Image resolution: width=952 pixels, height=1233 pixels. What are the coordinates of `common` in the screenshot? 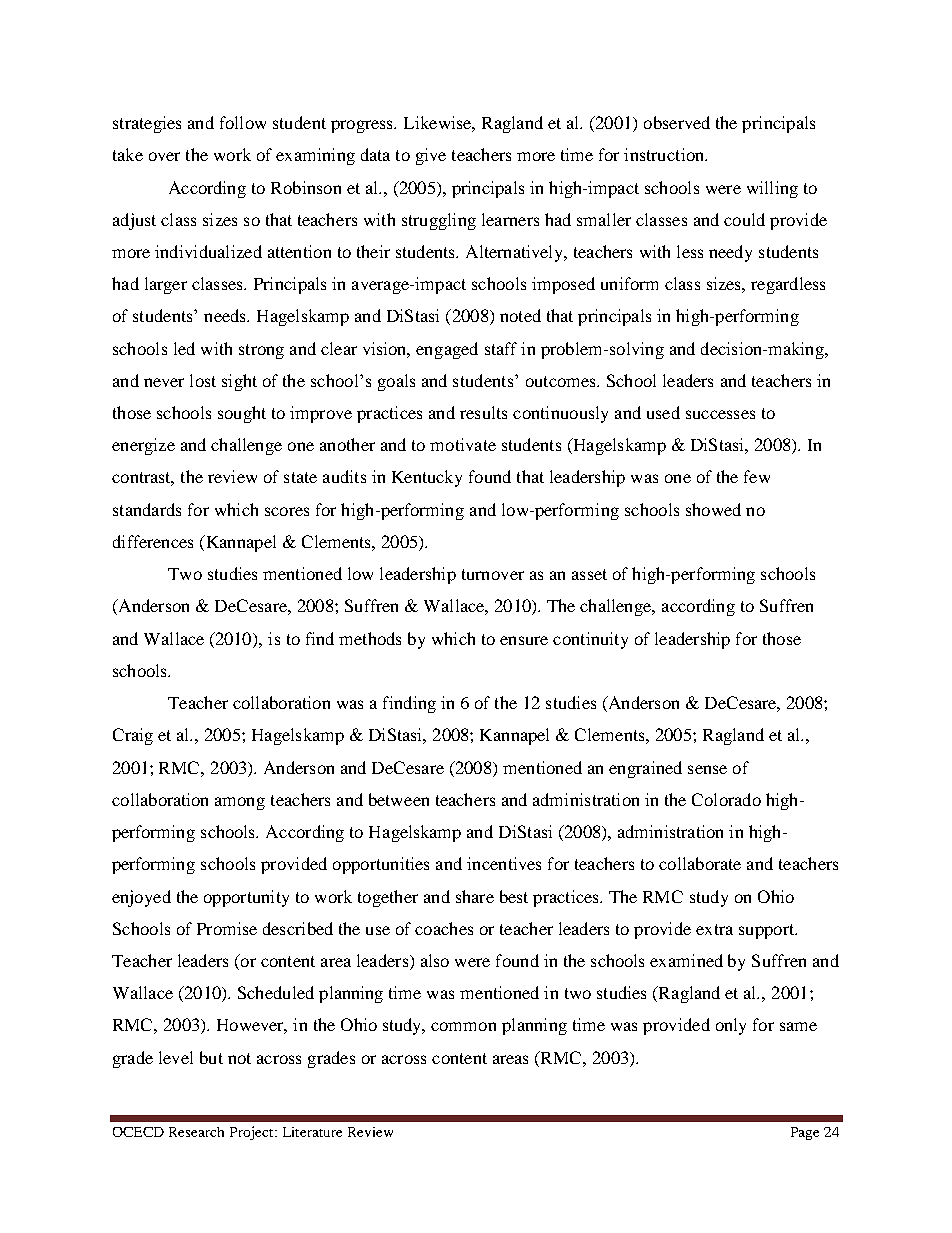 It's located at (463, 1026).
